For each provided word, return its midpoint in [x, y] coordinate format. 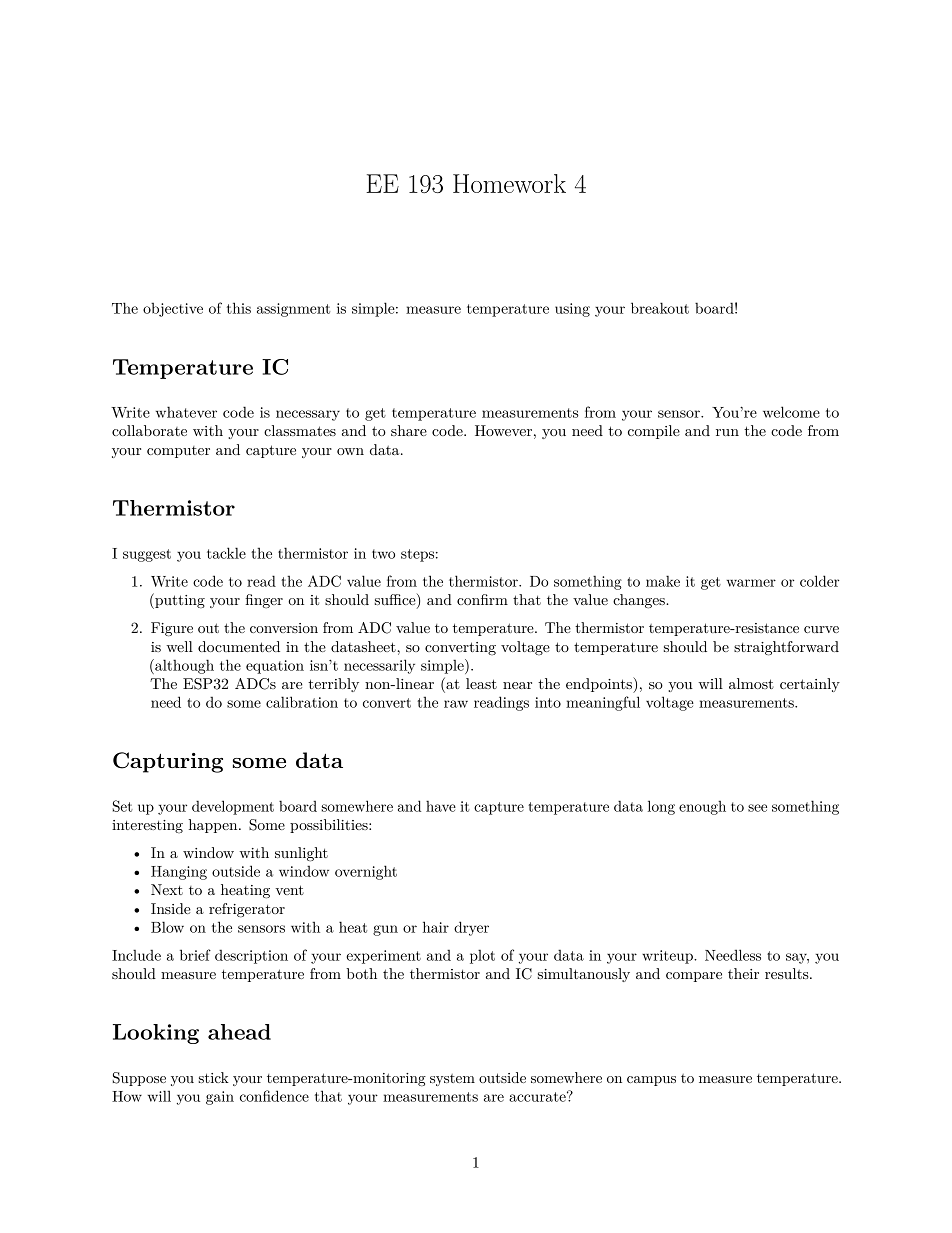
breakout [660, 308]
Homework [509, 183]
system [452, 1080]
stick [214, 1077]
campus [651, 1081]
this [239, 308]
